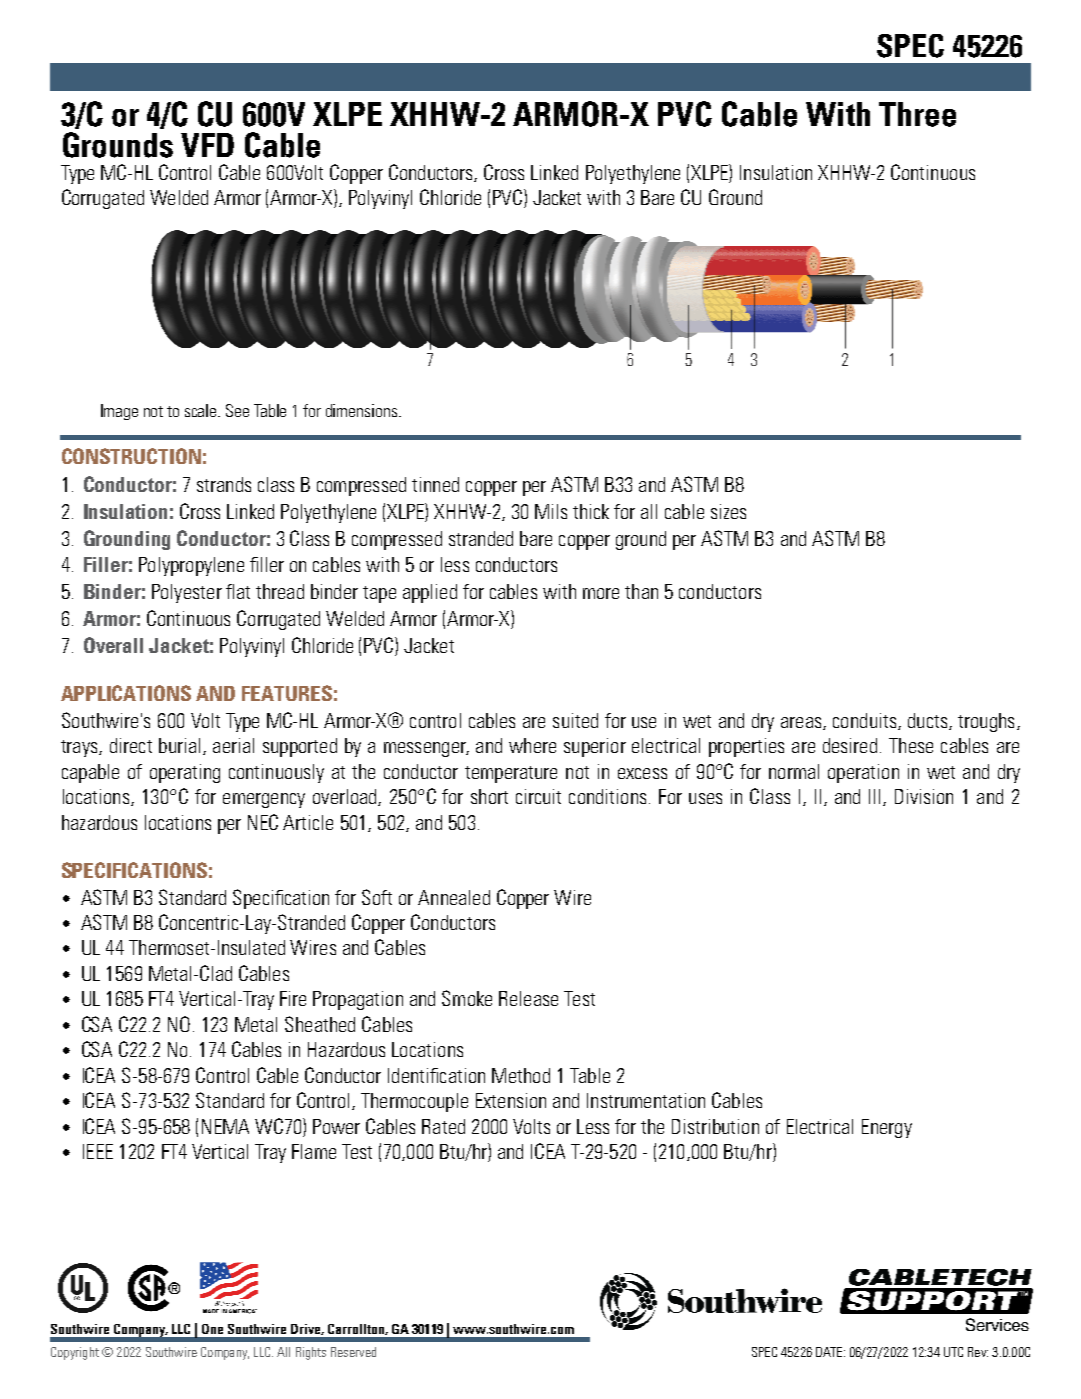 This screenshot has width=1081, height=1399. Describe the element at coordinates (207, 145) in the screenshot. I see `VFD` at that location.
